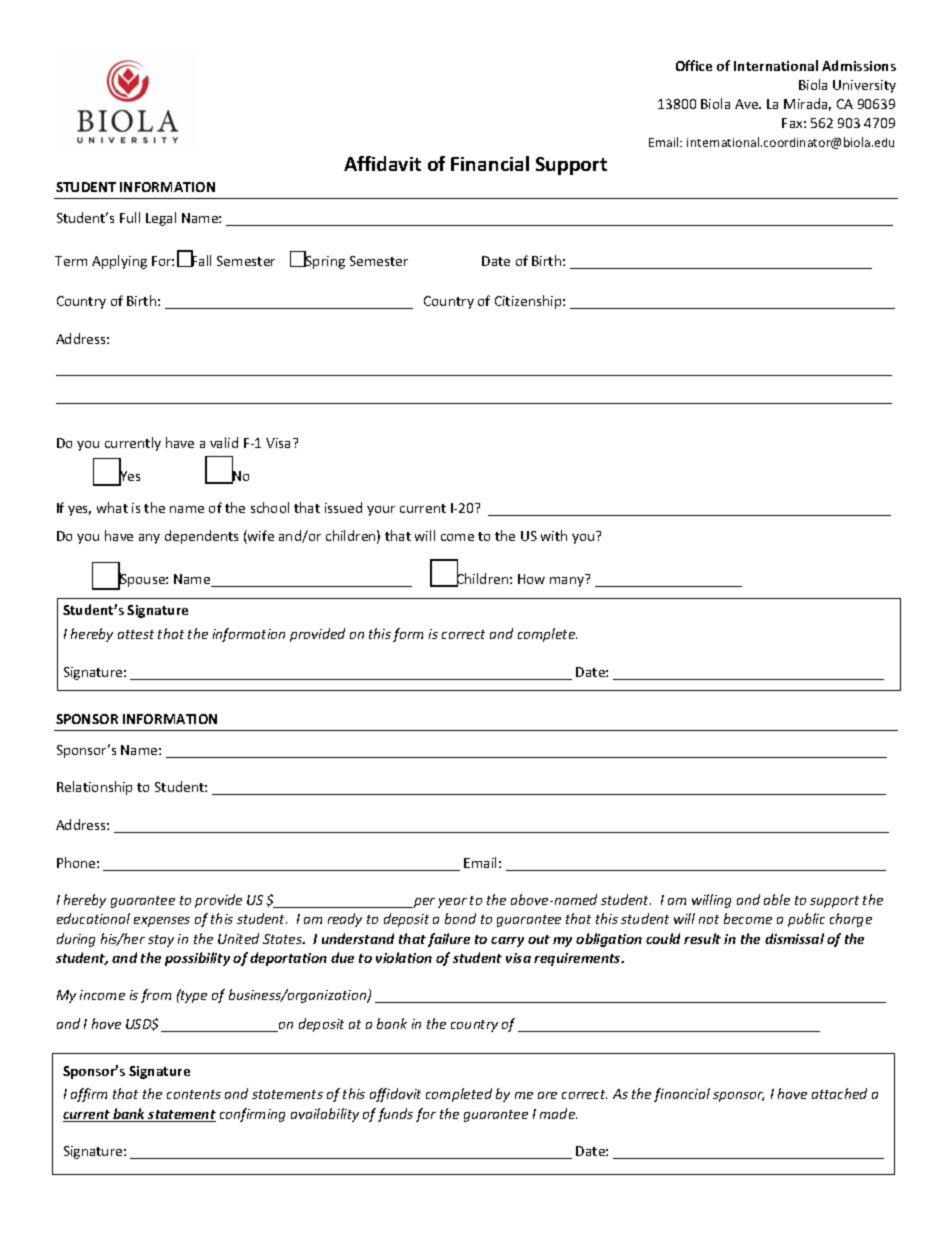 The width and height of the document is (952, 1233). Describe the element at coordinates (136, 634) in the document. I see `attest` at that location.
